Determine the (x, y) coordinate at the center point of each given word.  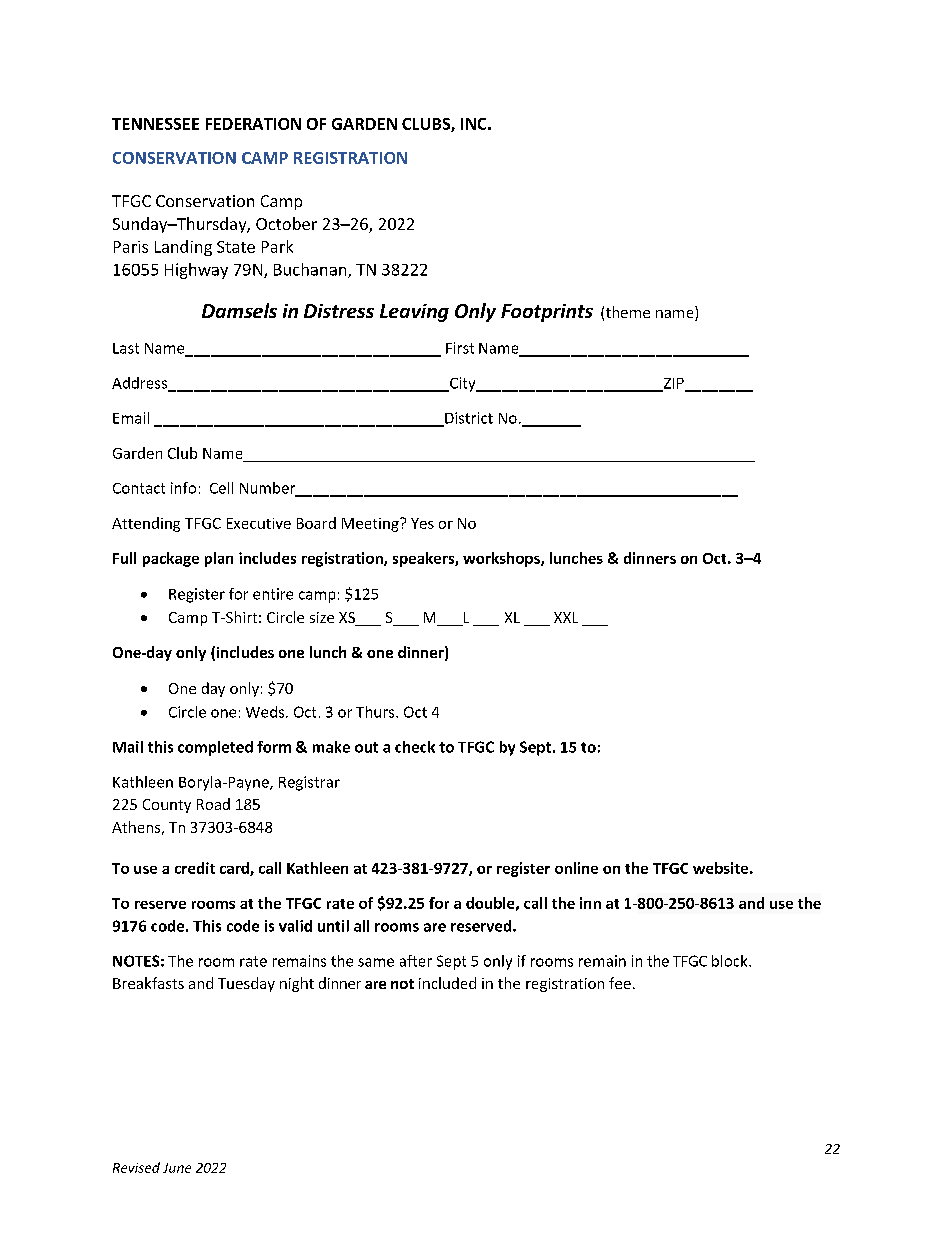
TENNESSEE (155, 124)
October (286, 223)
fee (620, 983)
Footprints (547, 313)
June (177, 1168)
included (447, 983)
